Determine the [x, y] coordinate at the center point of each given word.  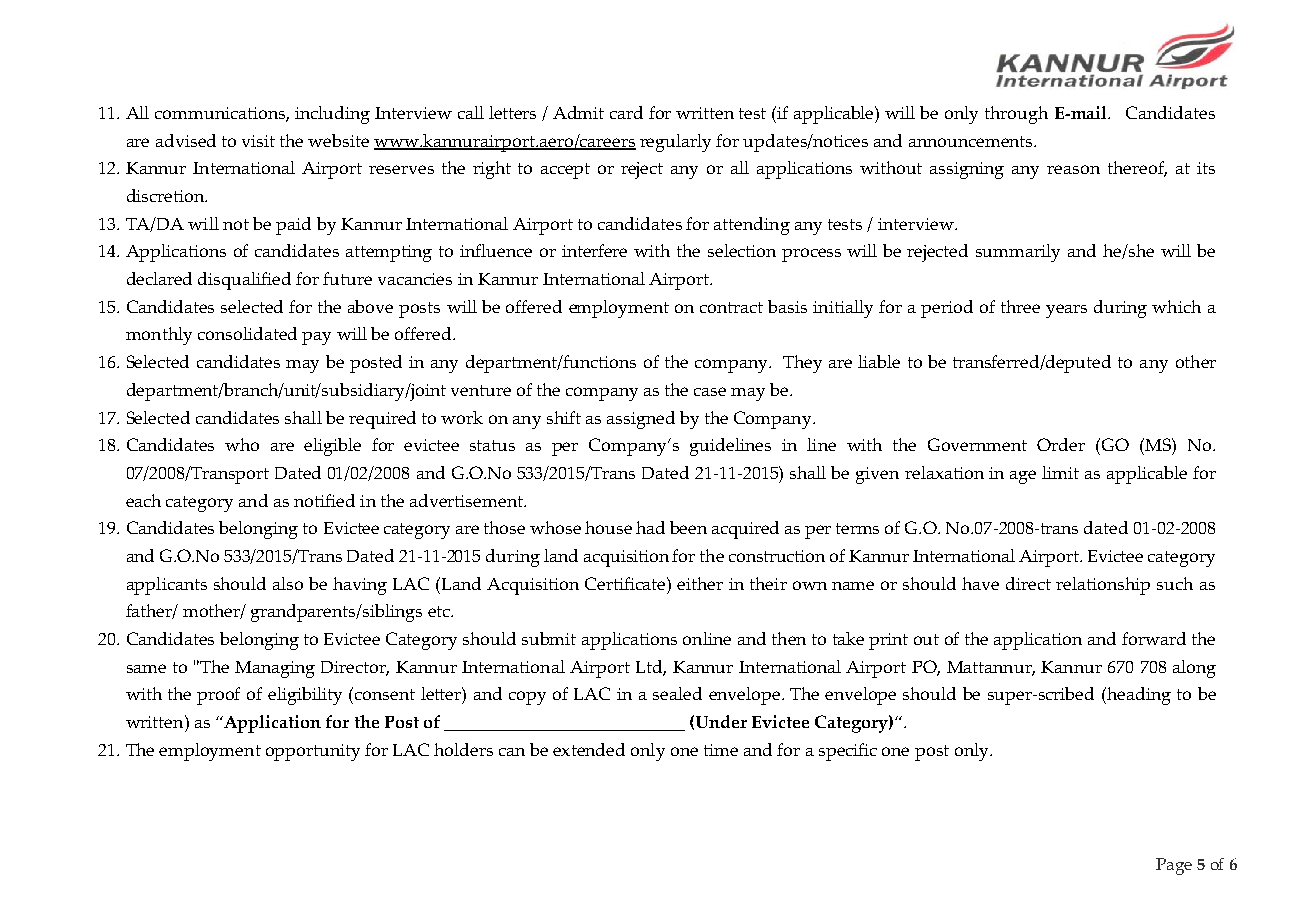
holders [463, 749]
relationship [1103, 586]
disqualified [244, 281]
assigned [641, 420]
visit [258, 141]
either [700, 583]
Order [1061, 444]
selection [742, 250]
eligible [332, 447]
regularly [675, 143]
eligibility [305, 696]
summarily [1018, 253]
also [288, 583]
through [1016, 115]
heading [1138, 696]
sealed [677, 693]
